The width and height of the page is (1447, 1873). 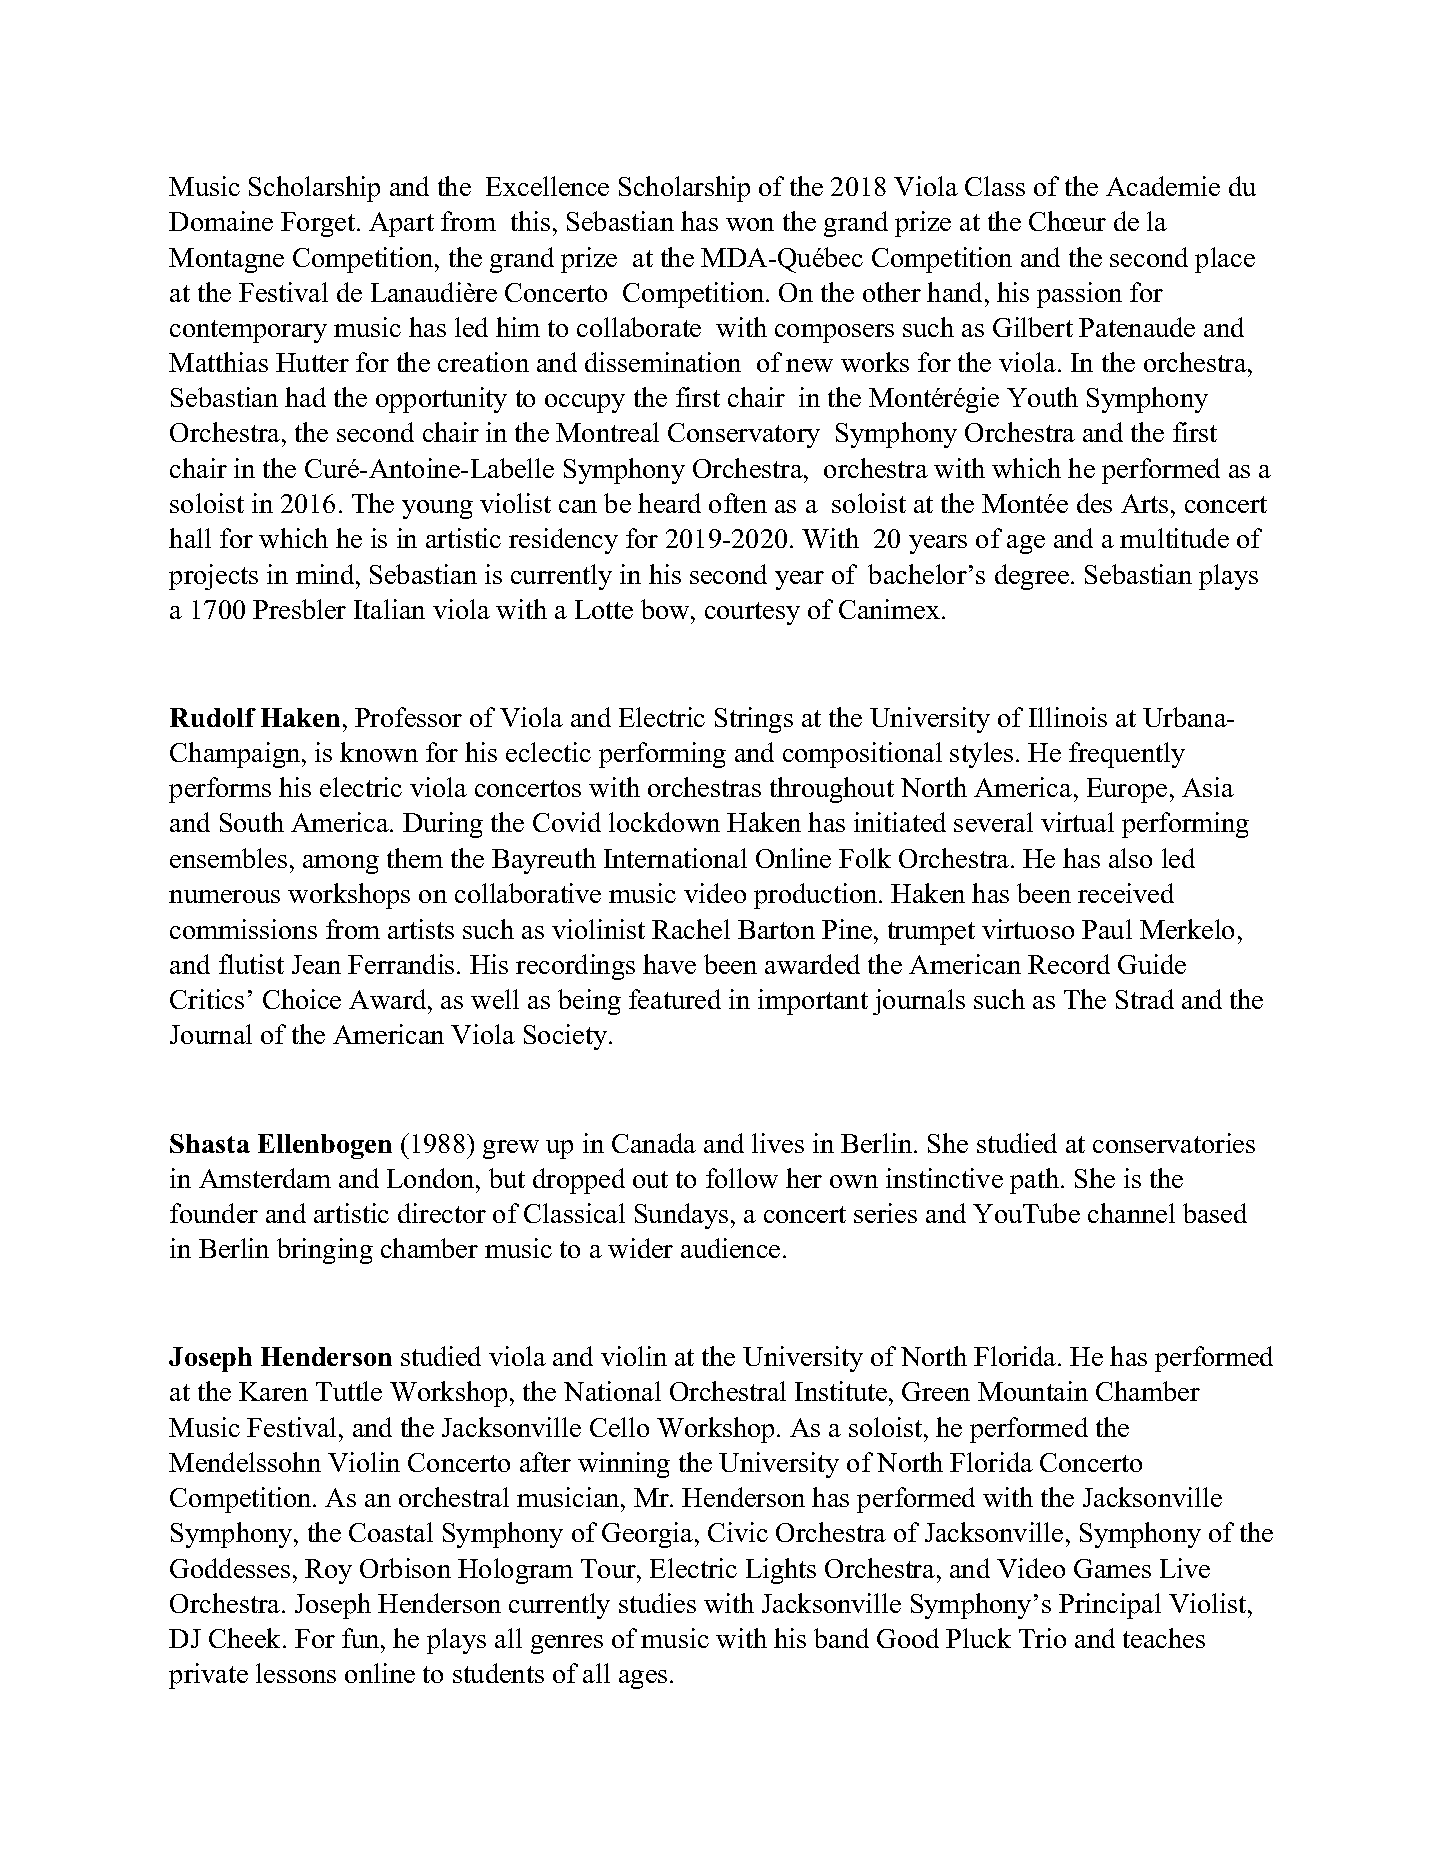 What do you see at coordinates (657, 1603) in the page?
I see `studies` at bounding box center [657, 1603].
